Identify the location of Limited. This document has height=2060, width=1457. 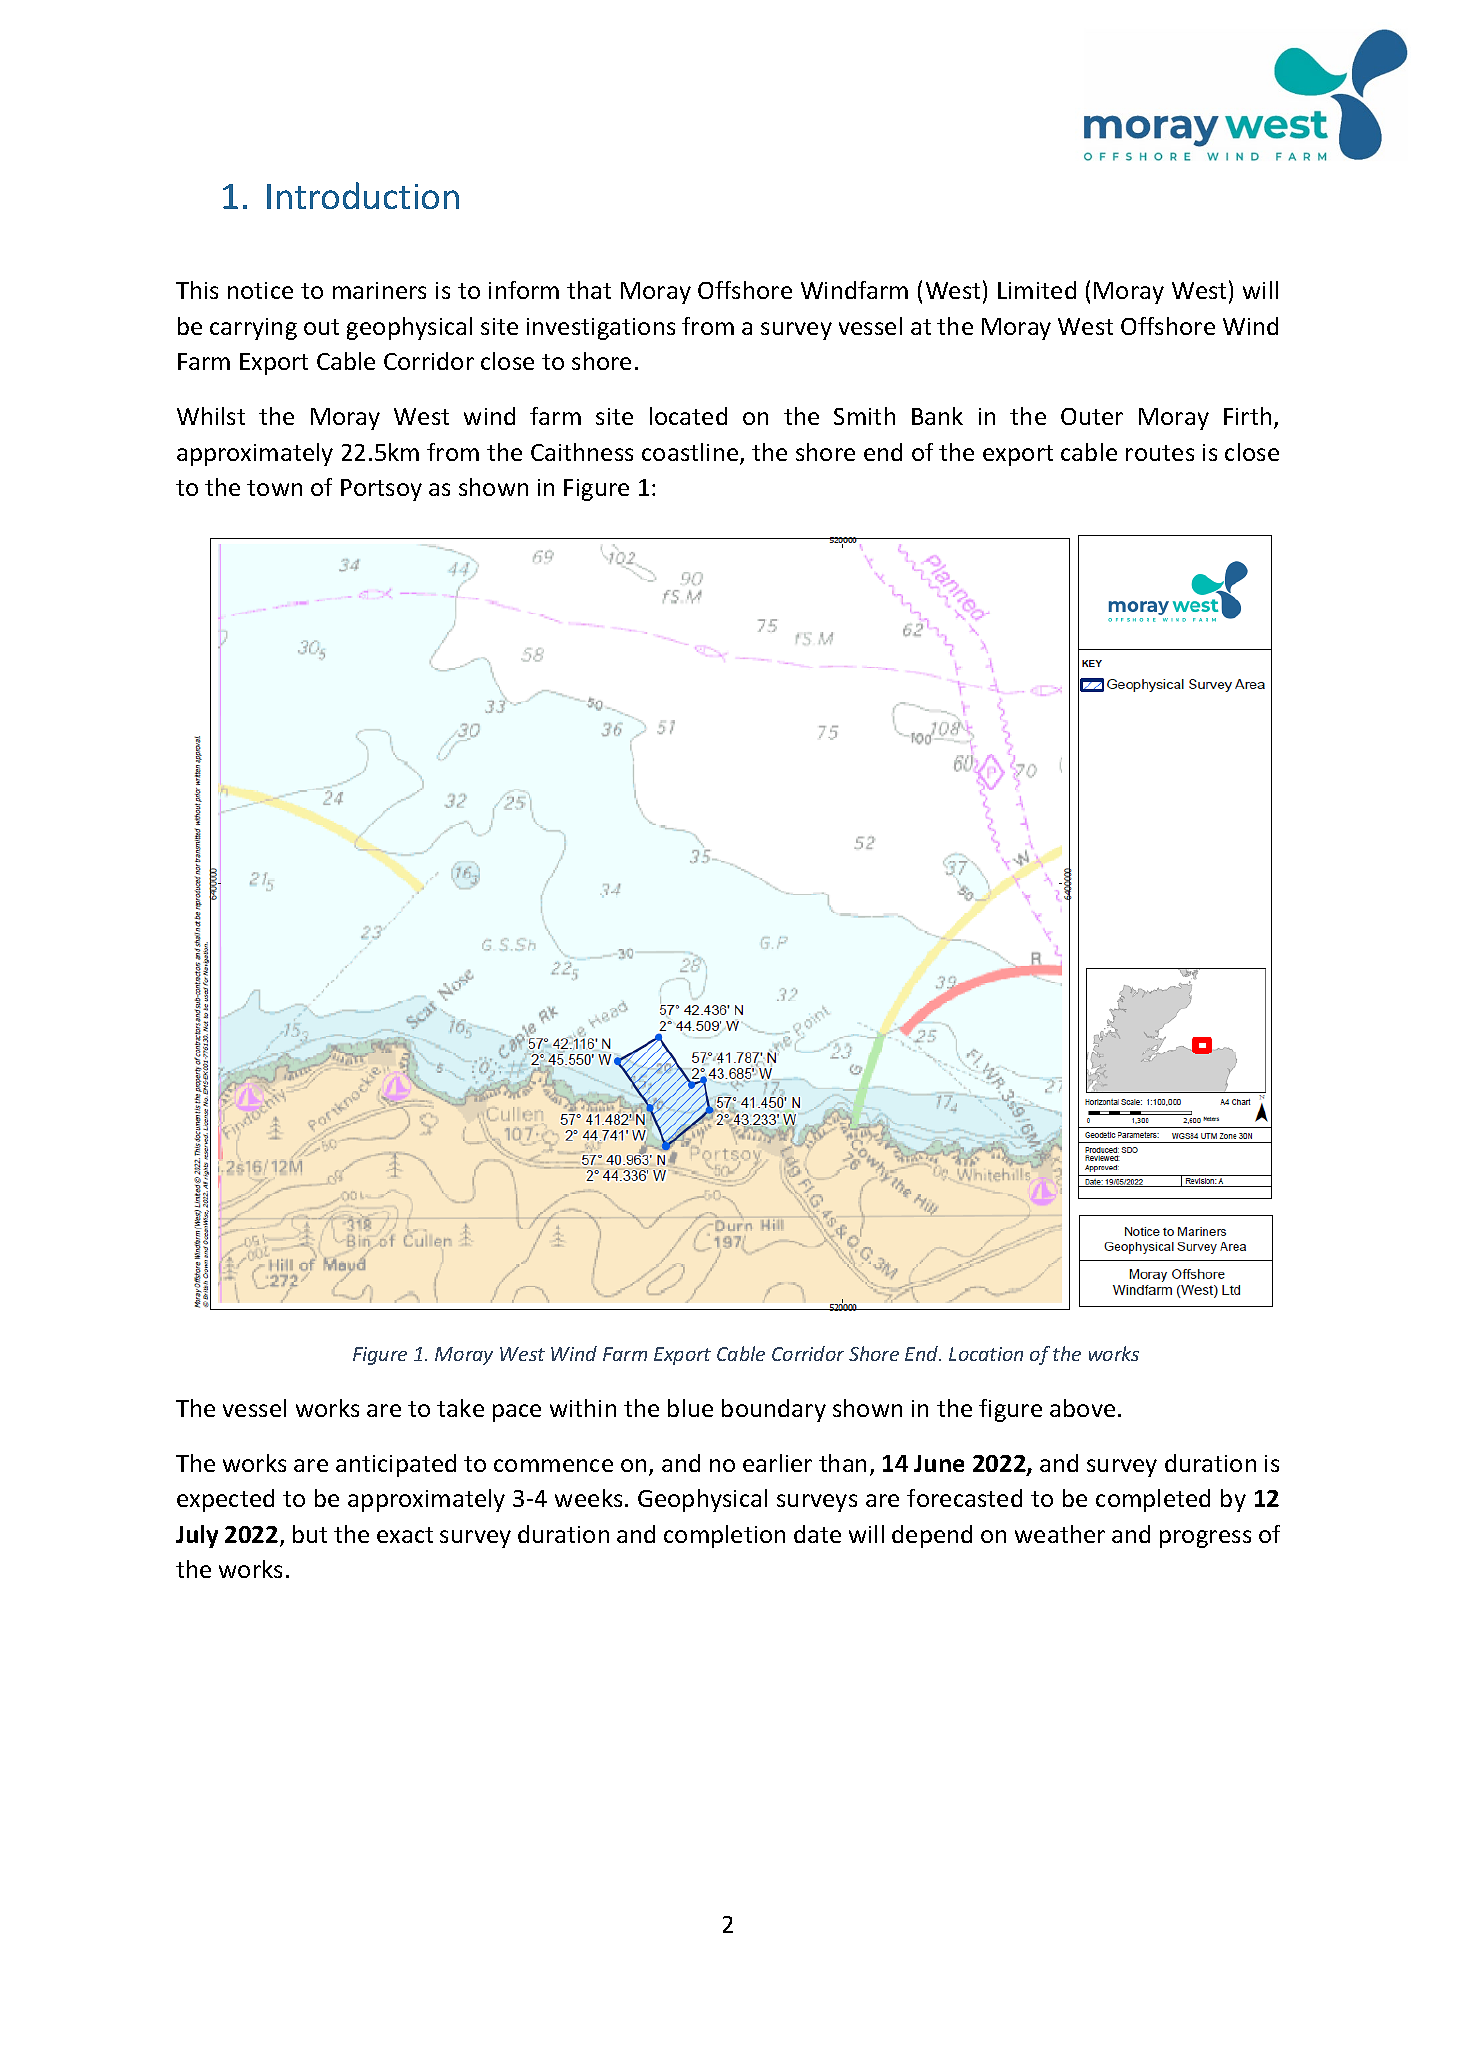
(1037, 290).
